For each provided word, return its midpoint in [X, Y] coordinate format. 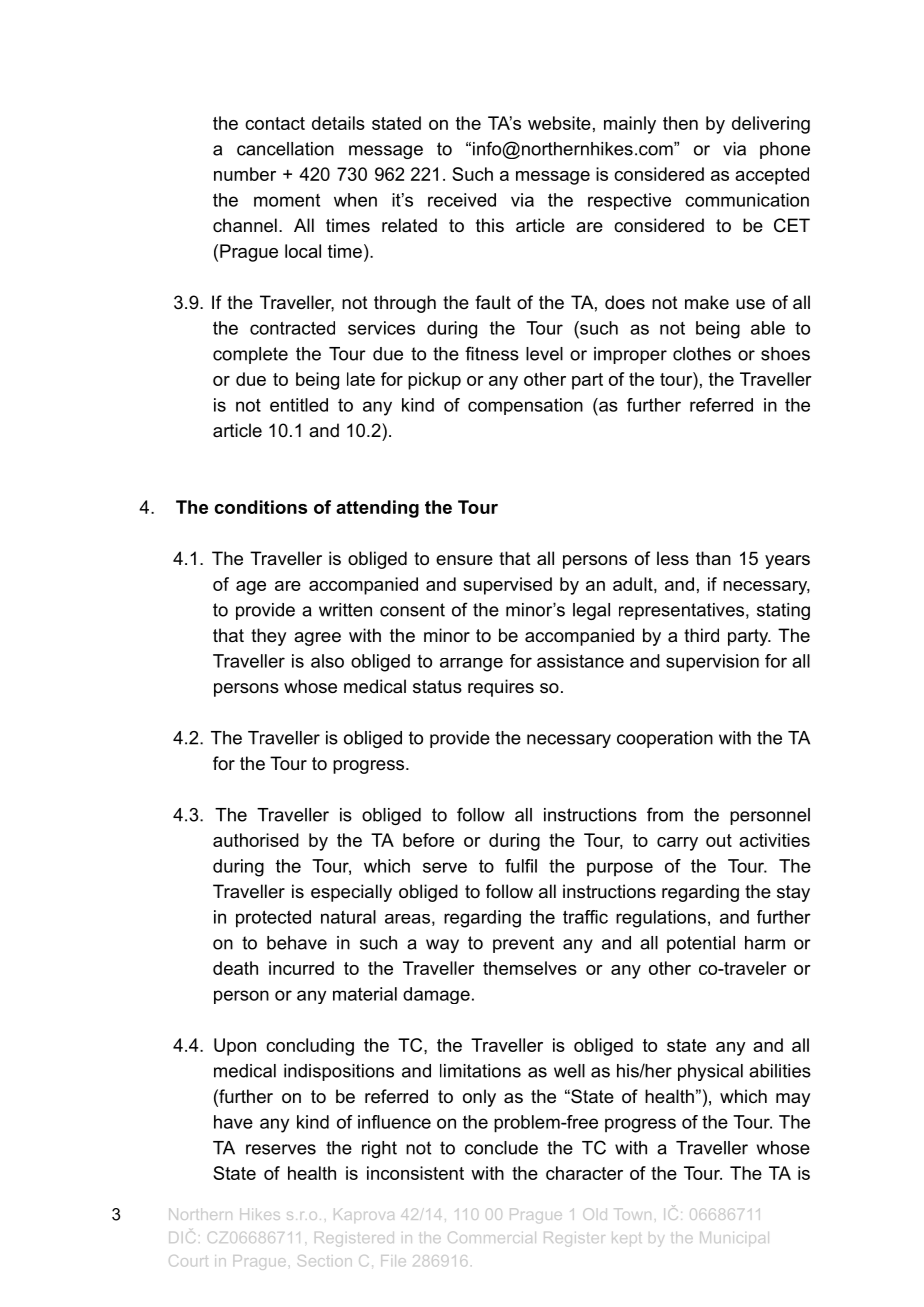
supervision [712, 663]
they [268, 637]
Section [325, 1260]
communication [747, 200]
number [245, 174]
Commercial [492, 1237]
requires [501, 688]
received [462, 200]
